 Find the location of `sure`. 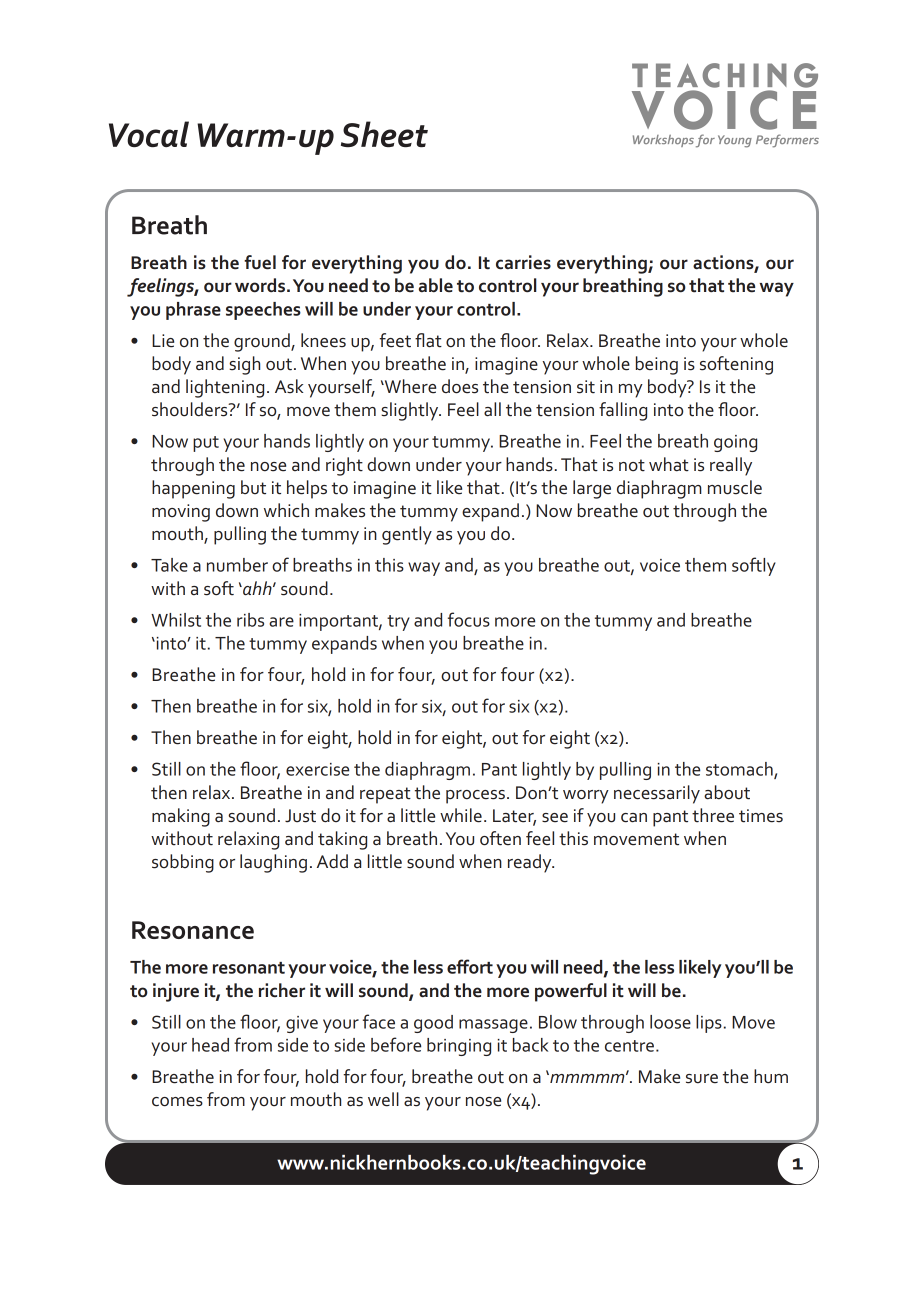

sure is located at coordinates (702, 1079).
